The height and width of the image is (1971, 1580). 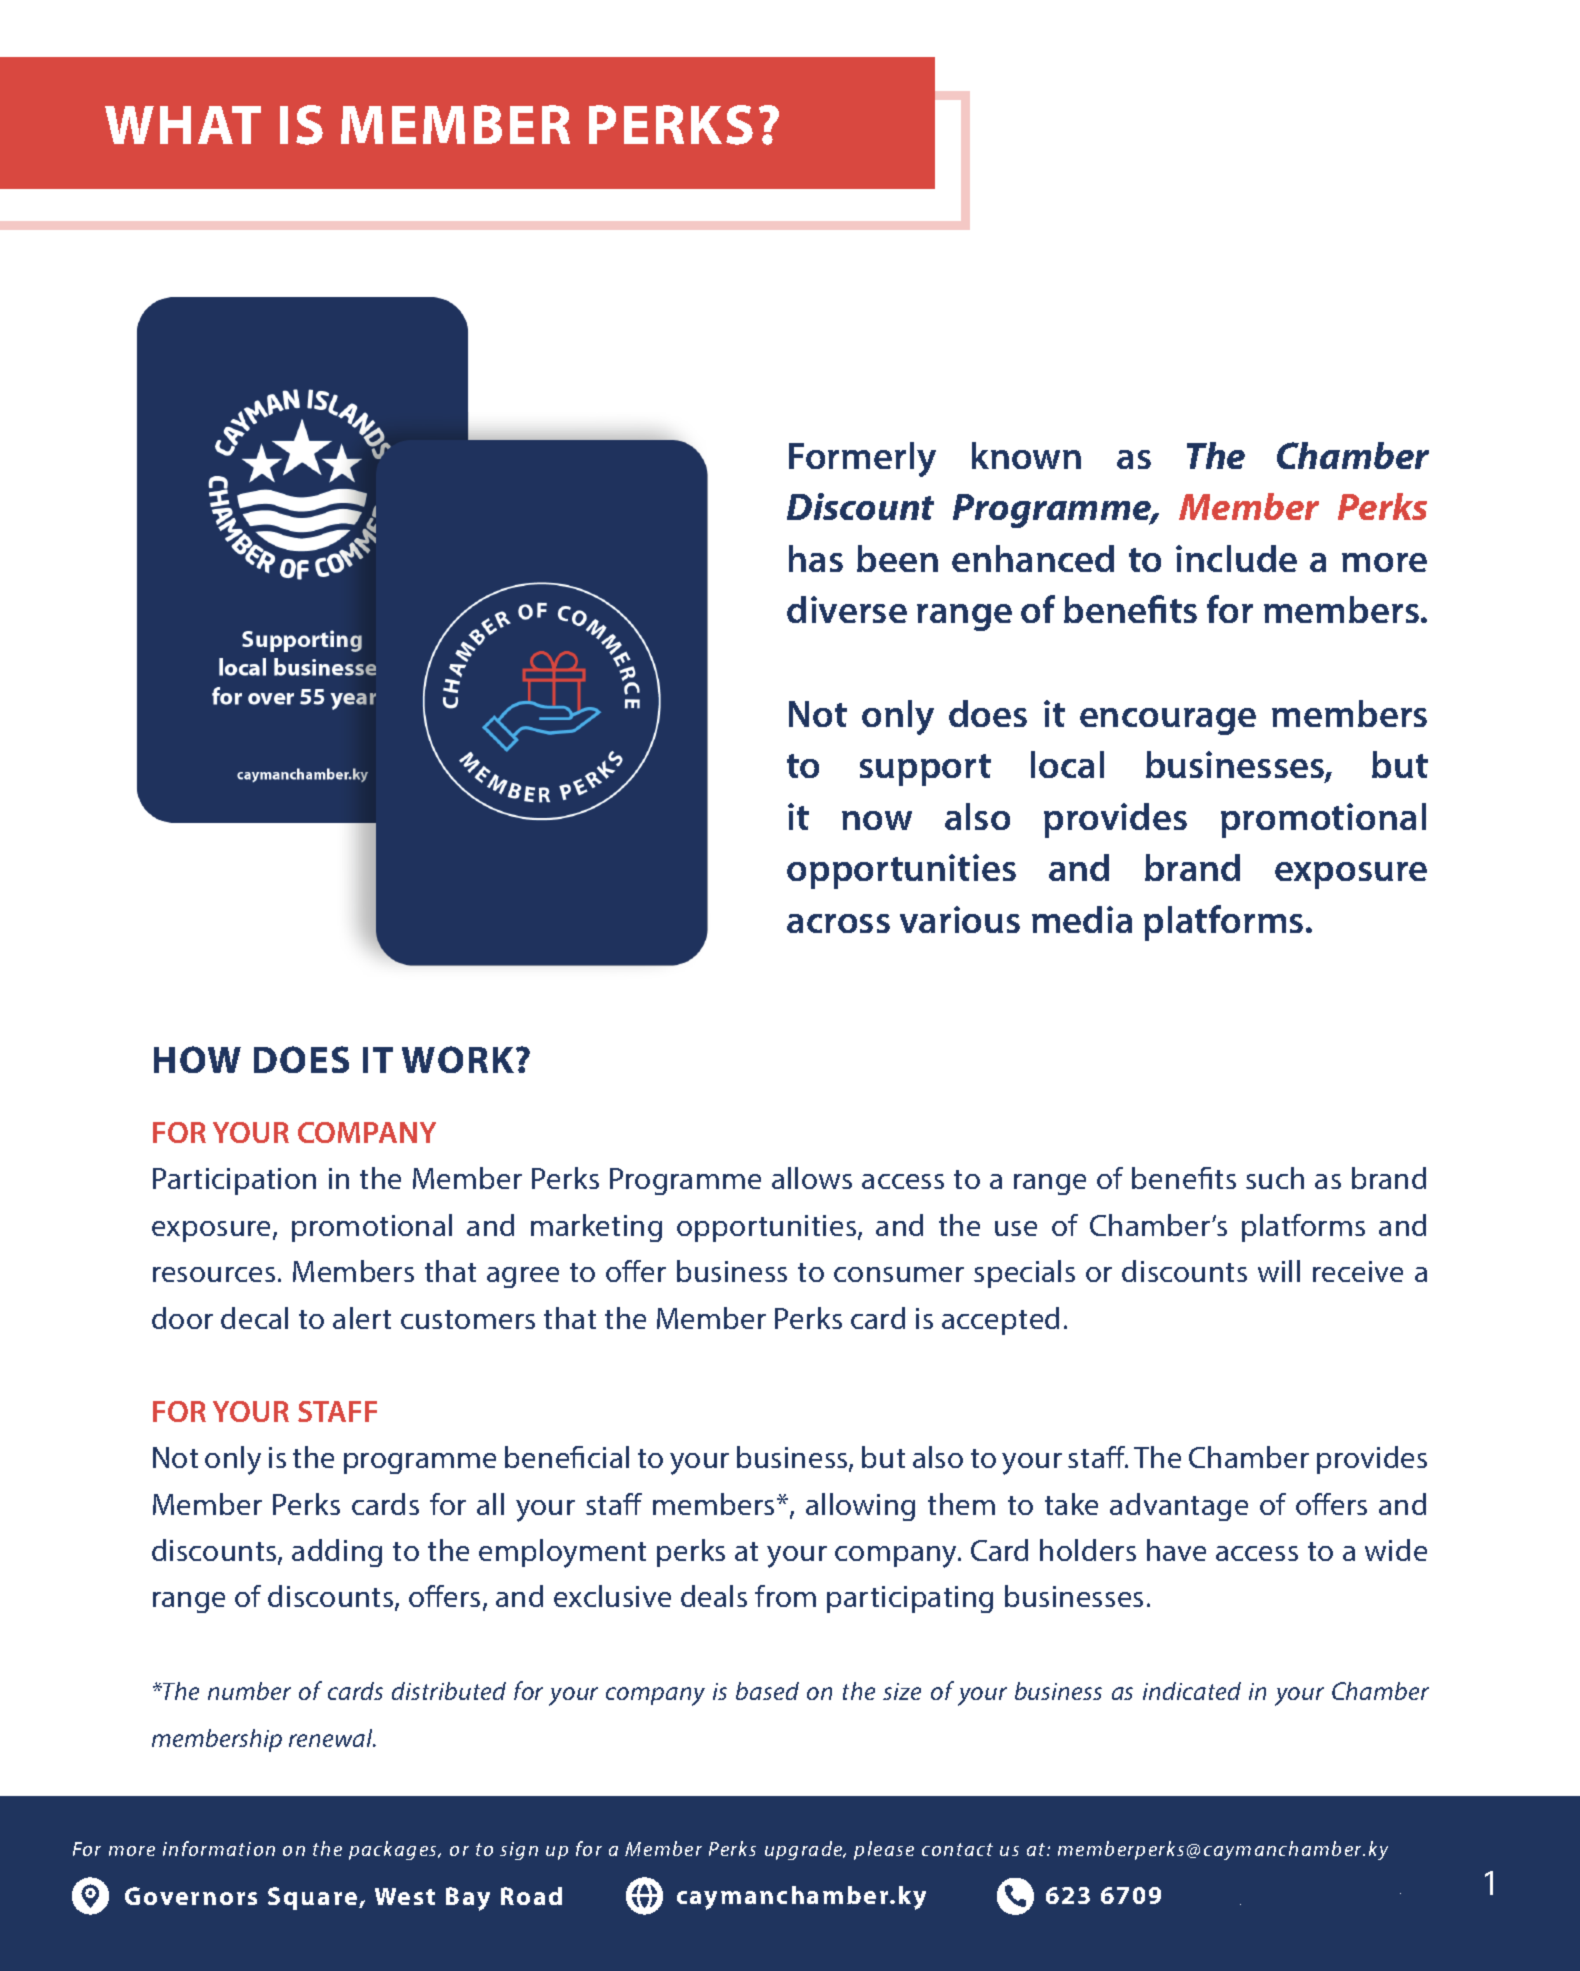 I want to click on advantage, so click(x=1179, y=1507).
